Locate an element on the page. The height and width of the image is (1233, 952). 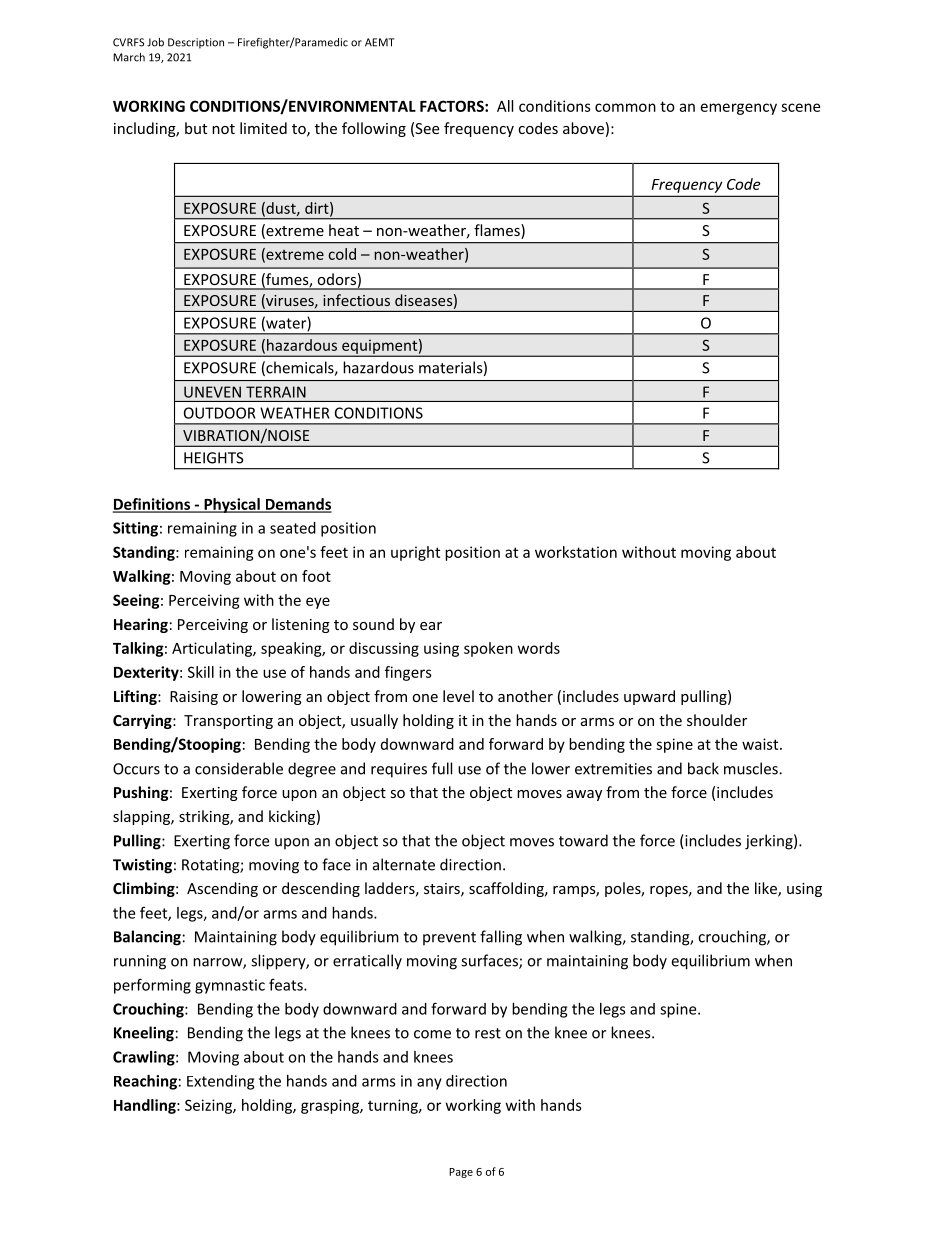
Hearing is located at coordinates (141, 625).
